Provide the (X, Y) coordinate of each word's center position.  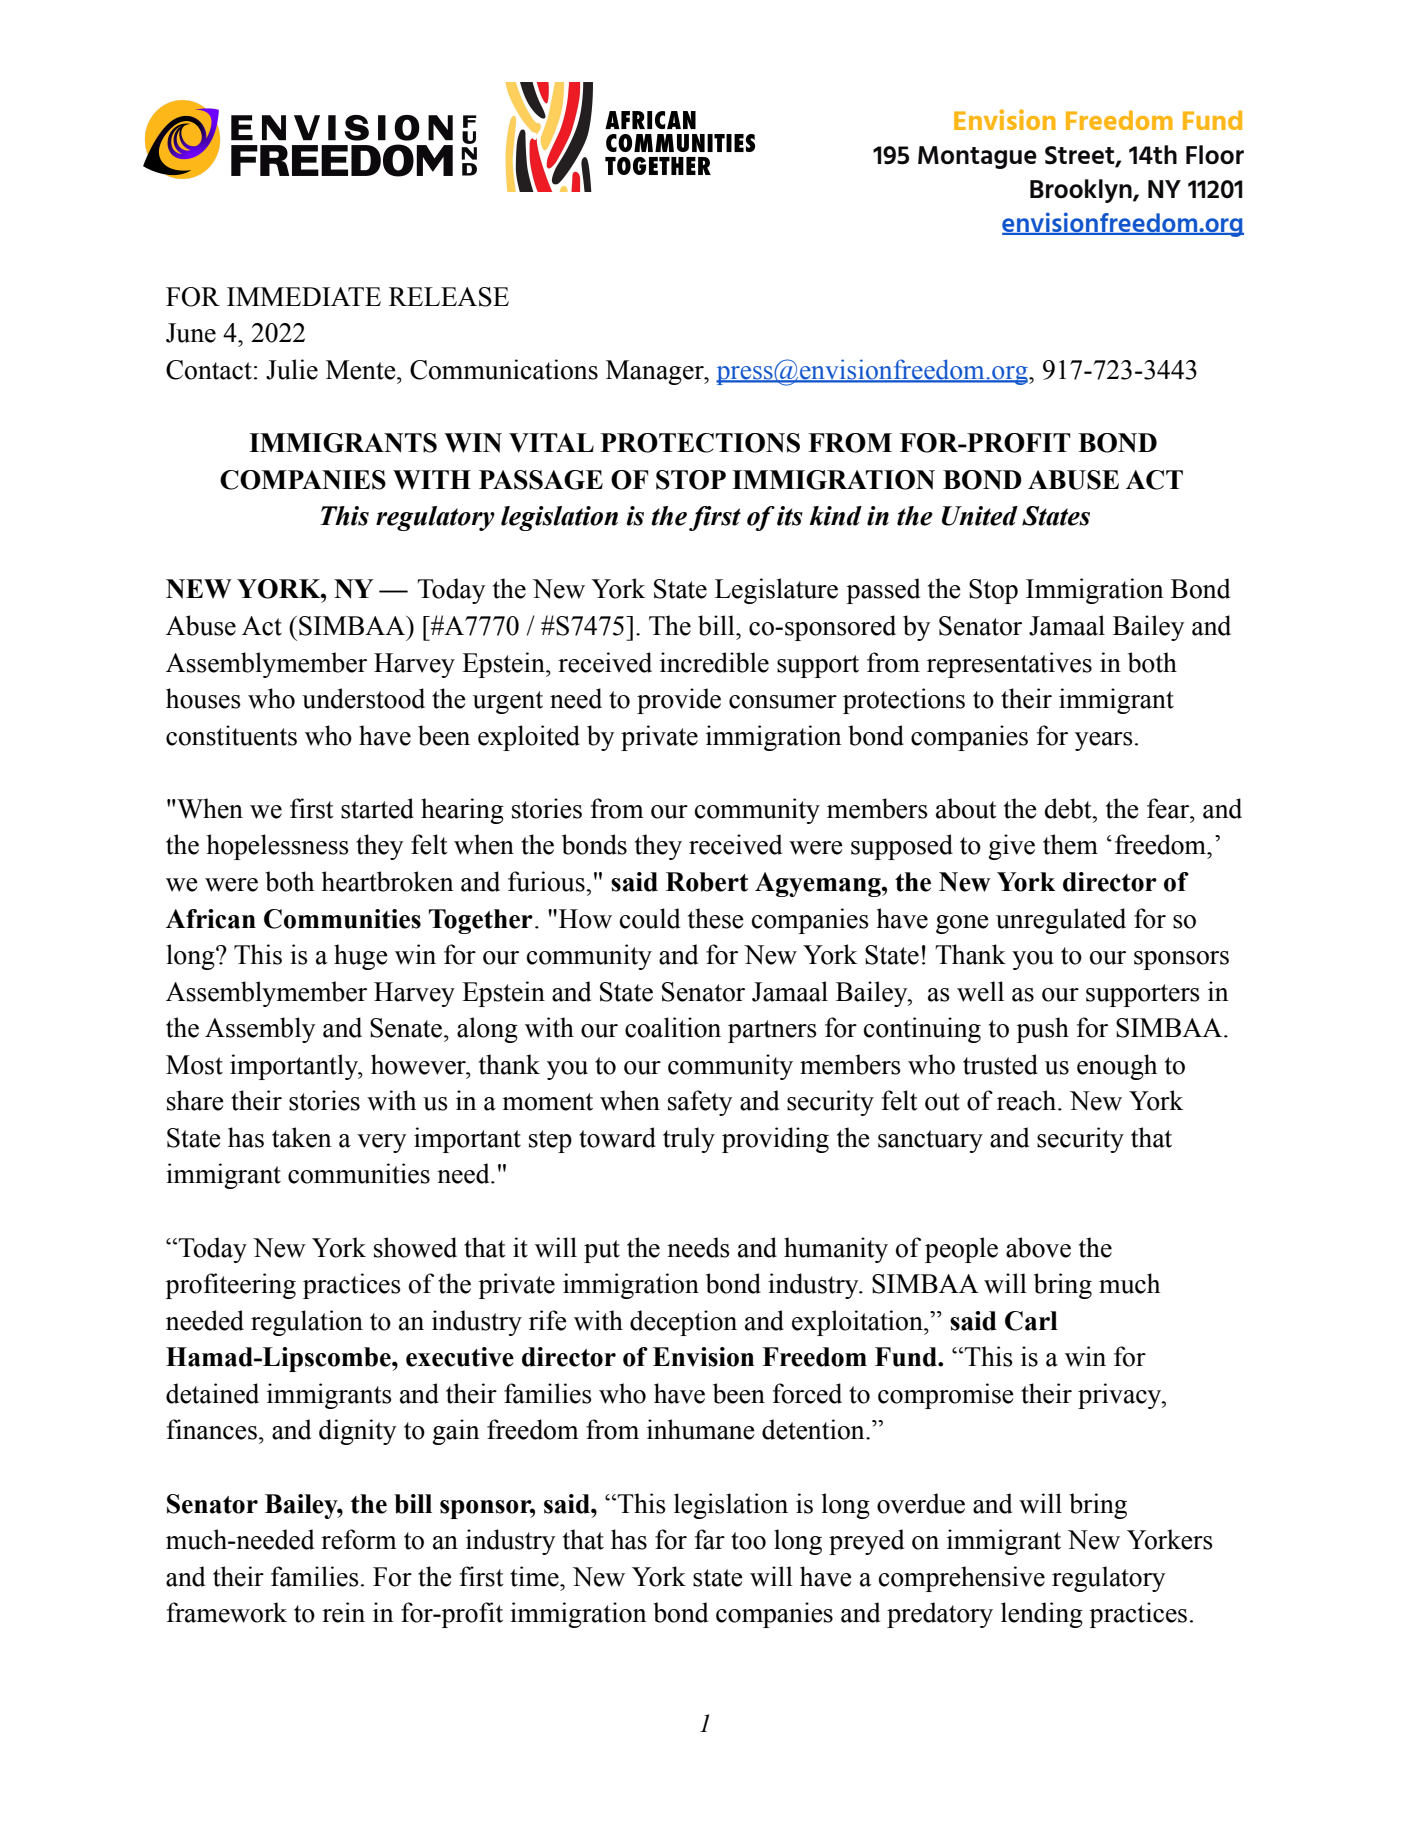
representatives (1009, 665)
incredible (714, 662)
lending (1042, 1615)
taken (302, 1137)
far (710, 1539)
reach (1028, 1100)
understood (363, 698)
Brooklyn (1082, 191)
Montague (977, 157)
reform (359, 1539)
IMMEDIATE (304, 296)
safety (700, 1103)
